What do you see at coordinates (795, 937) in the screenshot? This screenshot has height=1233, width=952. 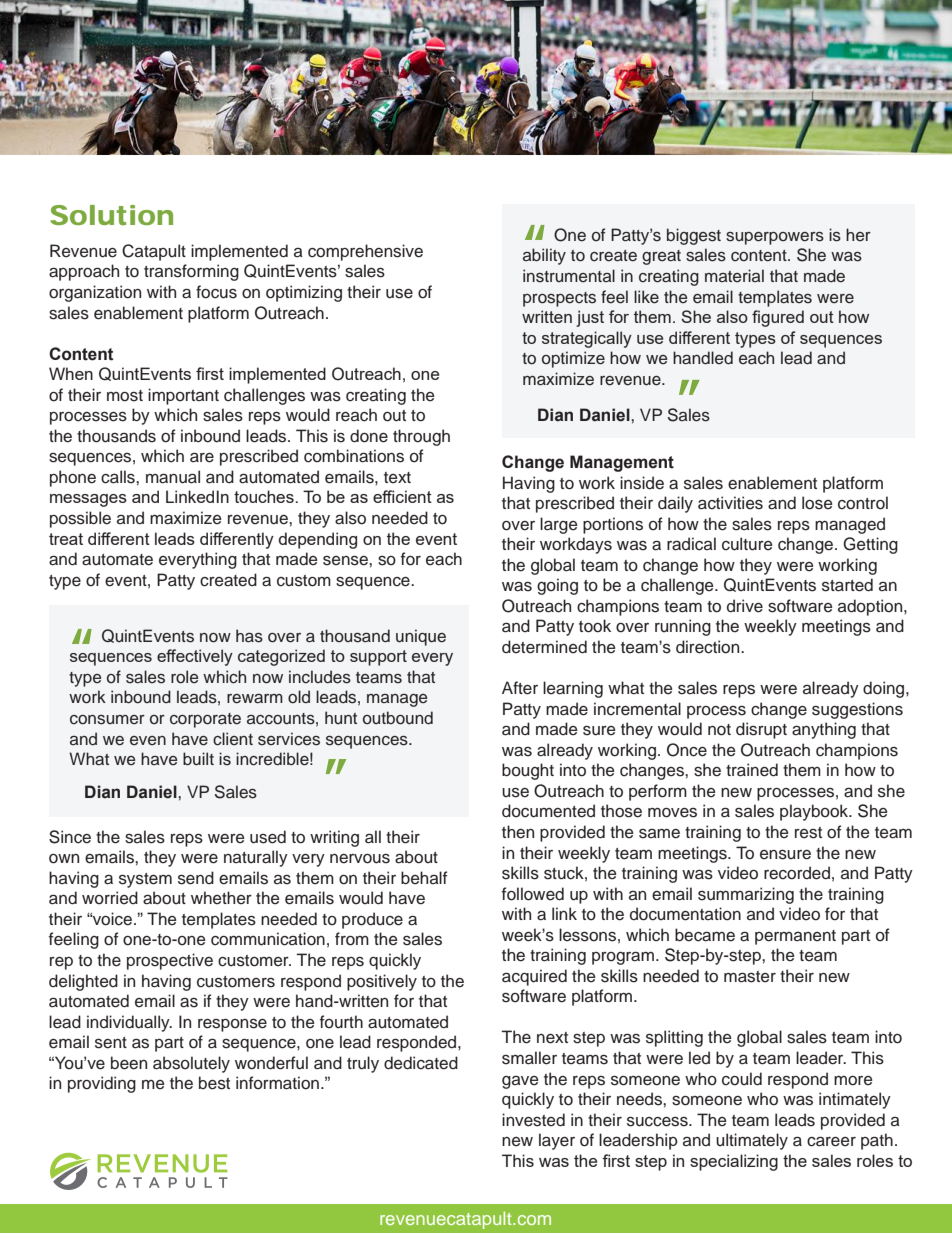 I see `permanent` at bounding box center [795, 937].
